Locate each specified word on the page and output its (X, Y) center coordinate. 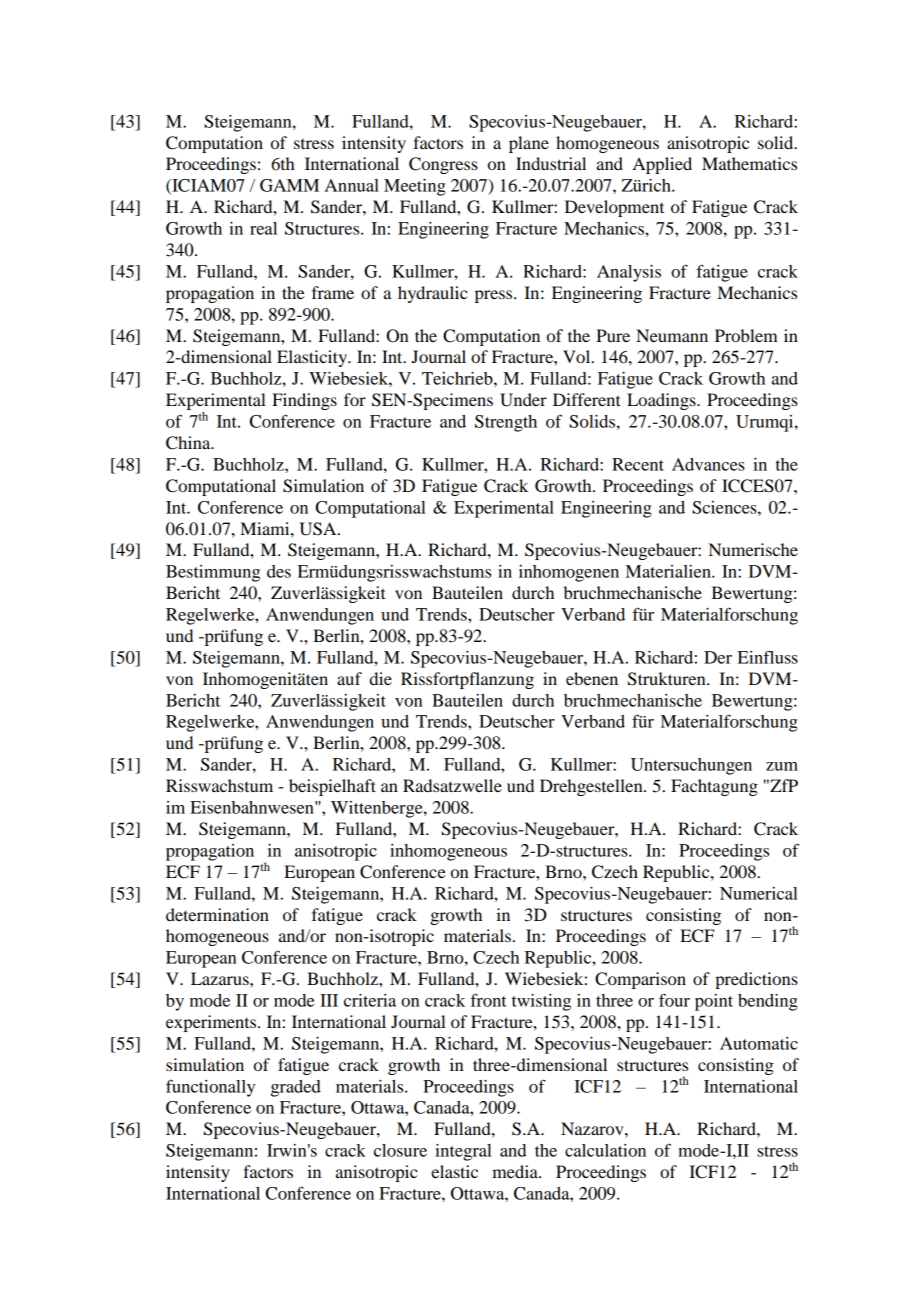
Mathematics (749, 163)
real (263, 228)
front (488, 1000)
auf (349, 678)
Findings (304, 401)
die (381, 678)
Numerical (759, 893)
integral (463, 1152)
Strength (506, 423)
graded (296, 1088)
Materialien (669, 571)
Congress (443, 165)
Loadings (662, 401)
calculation (605, 1150)
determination (217, 914)
